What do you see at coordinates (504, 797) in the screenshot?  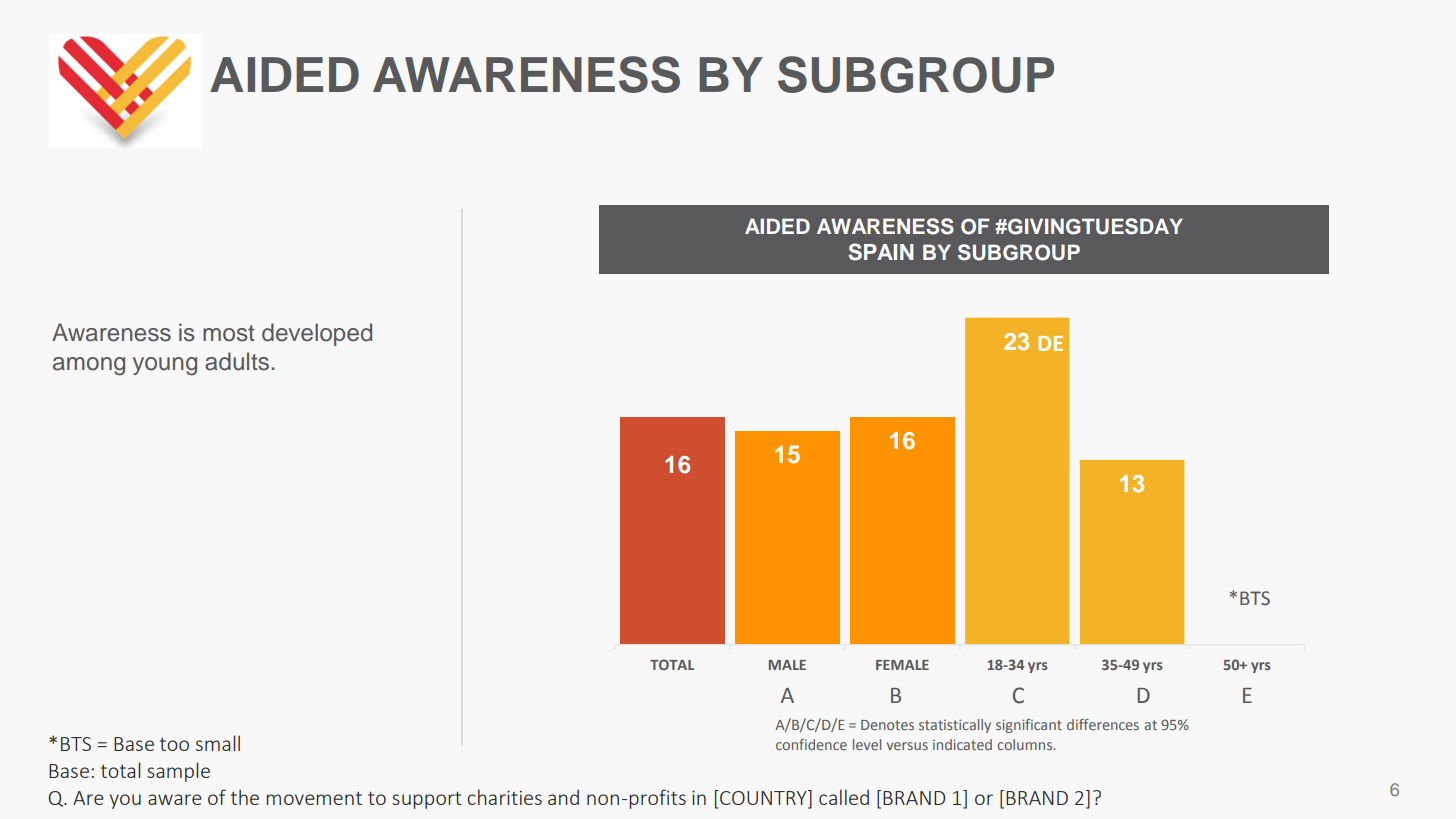 I see `charities` at bounding box center [504, 797].
